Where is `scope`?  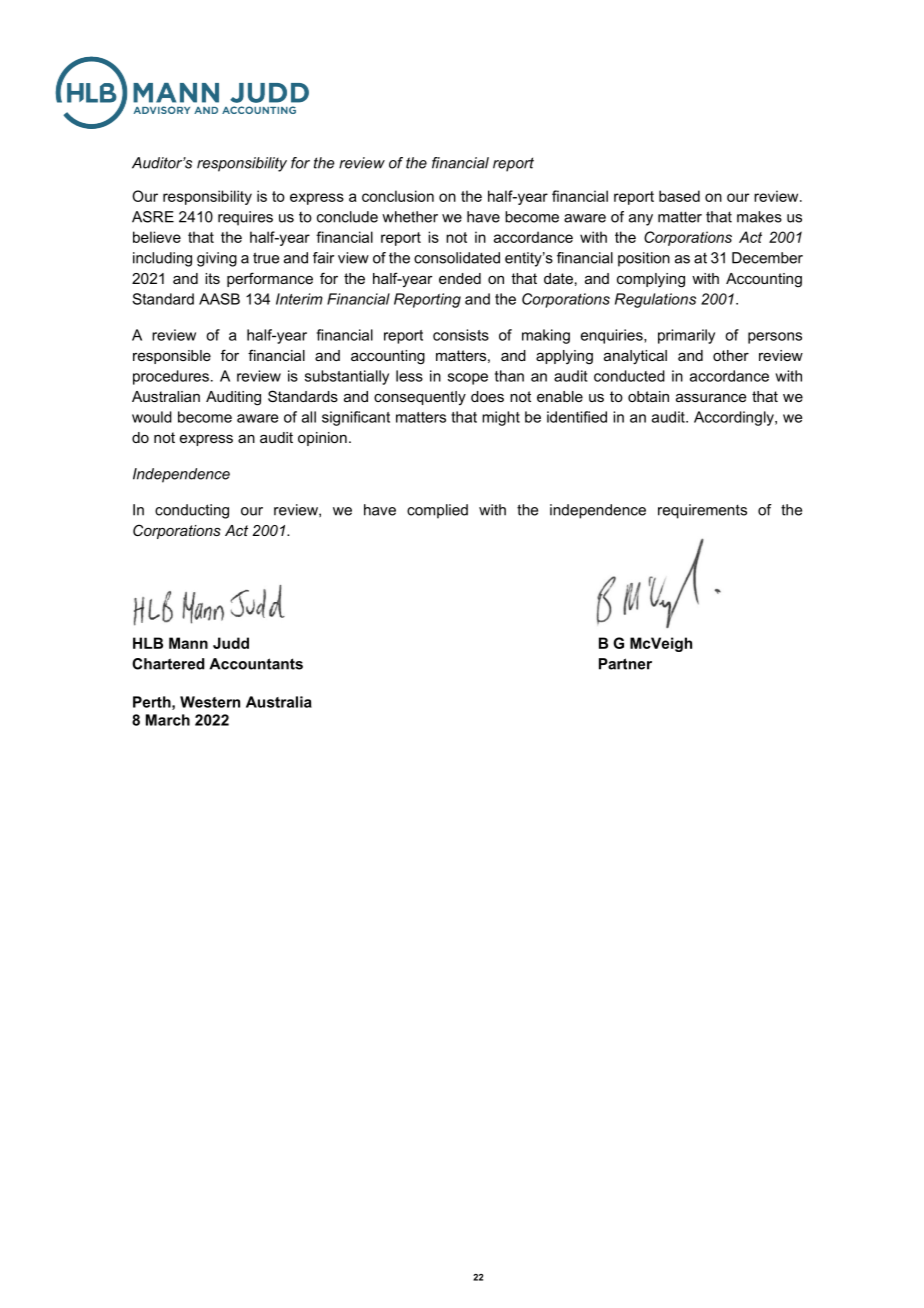 scope is located at coordinates (468, 379).
